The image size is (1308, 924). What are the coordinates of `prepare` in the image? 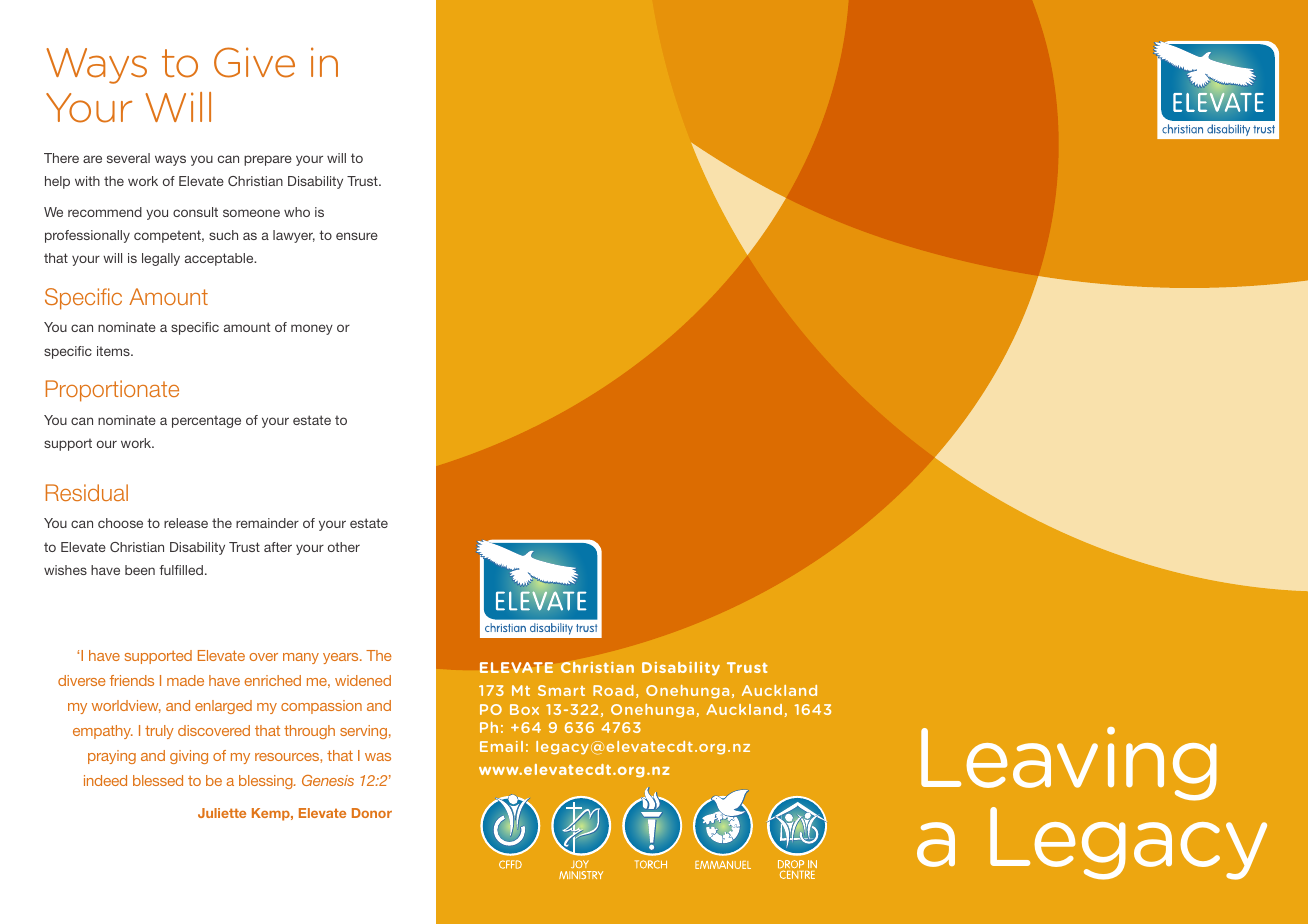 It's located at (268, 160).
